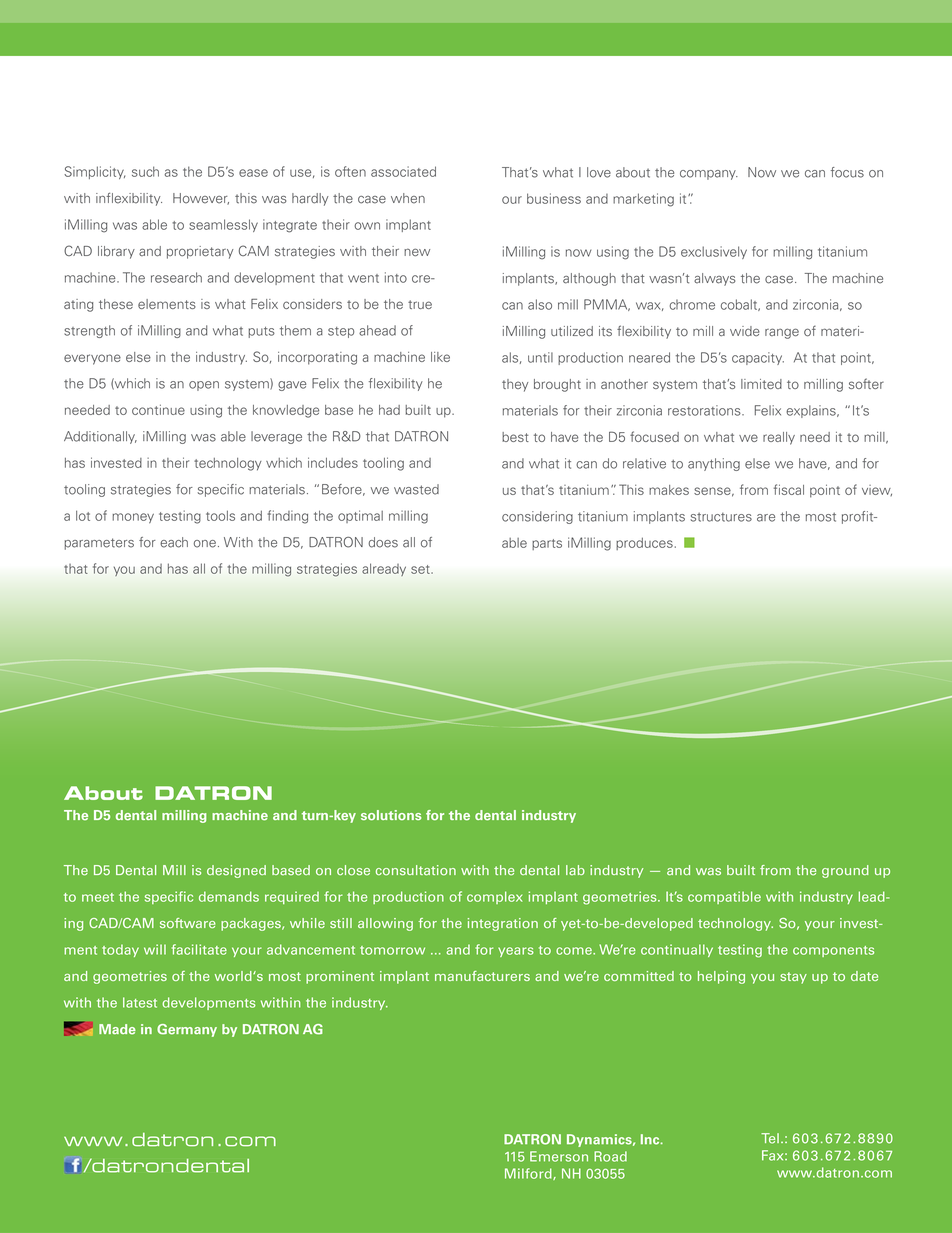 The height and width of the screenshot is (1233, 952). What do you see at coordinates (537, 517) in the screenshot?
I see `considering` at bounding box center [537, 517].
